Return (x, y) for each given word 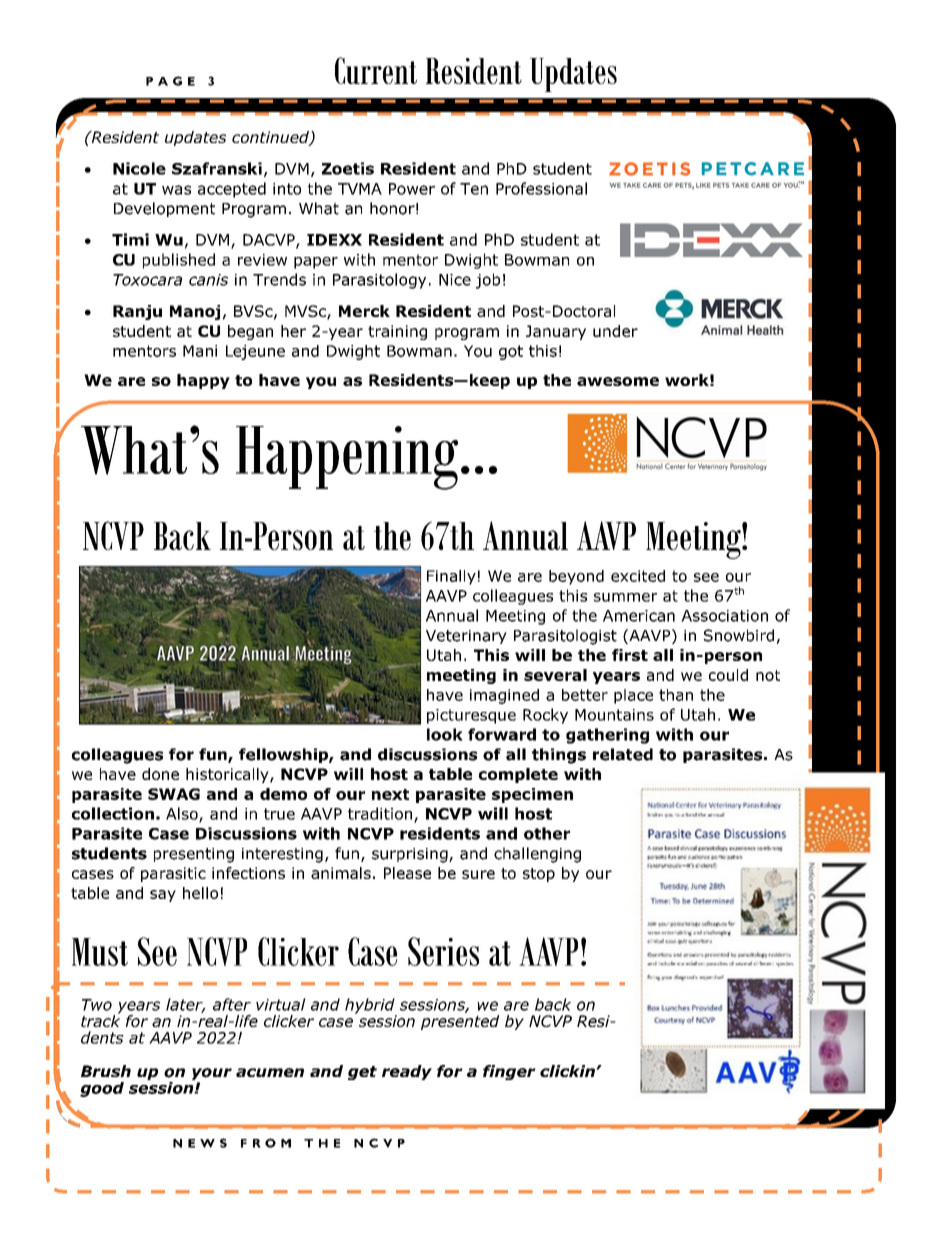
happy (203, 381)
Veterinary (466, 637)
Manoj (195, 312)
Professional (541, 188)
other (547, 833)
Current (376, 70)
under (615, 331)
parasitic (173, 874)
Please (407, 873)
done (160, 774)
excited (638, 576)
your (212, 1075)
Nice (455, 280)
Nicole (139, 168)
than (676, 695)
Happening (347, 458)
